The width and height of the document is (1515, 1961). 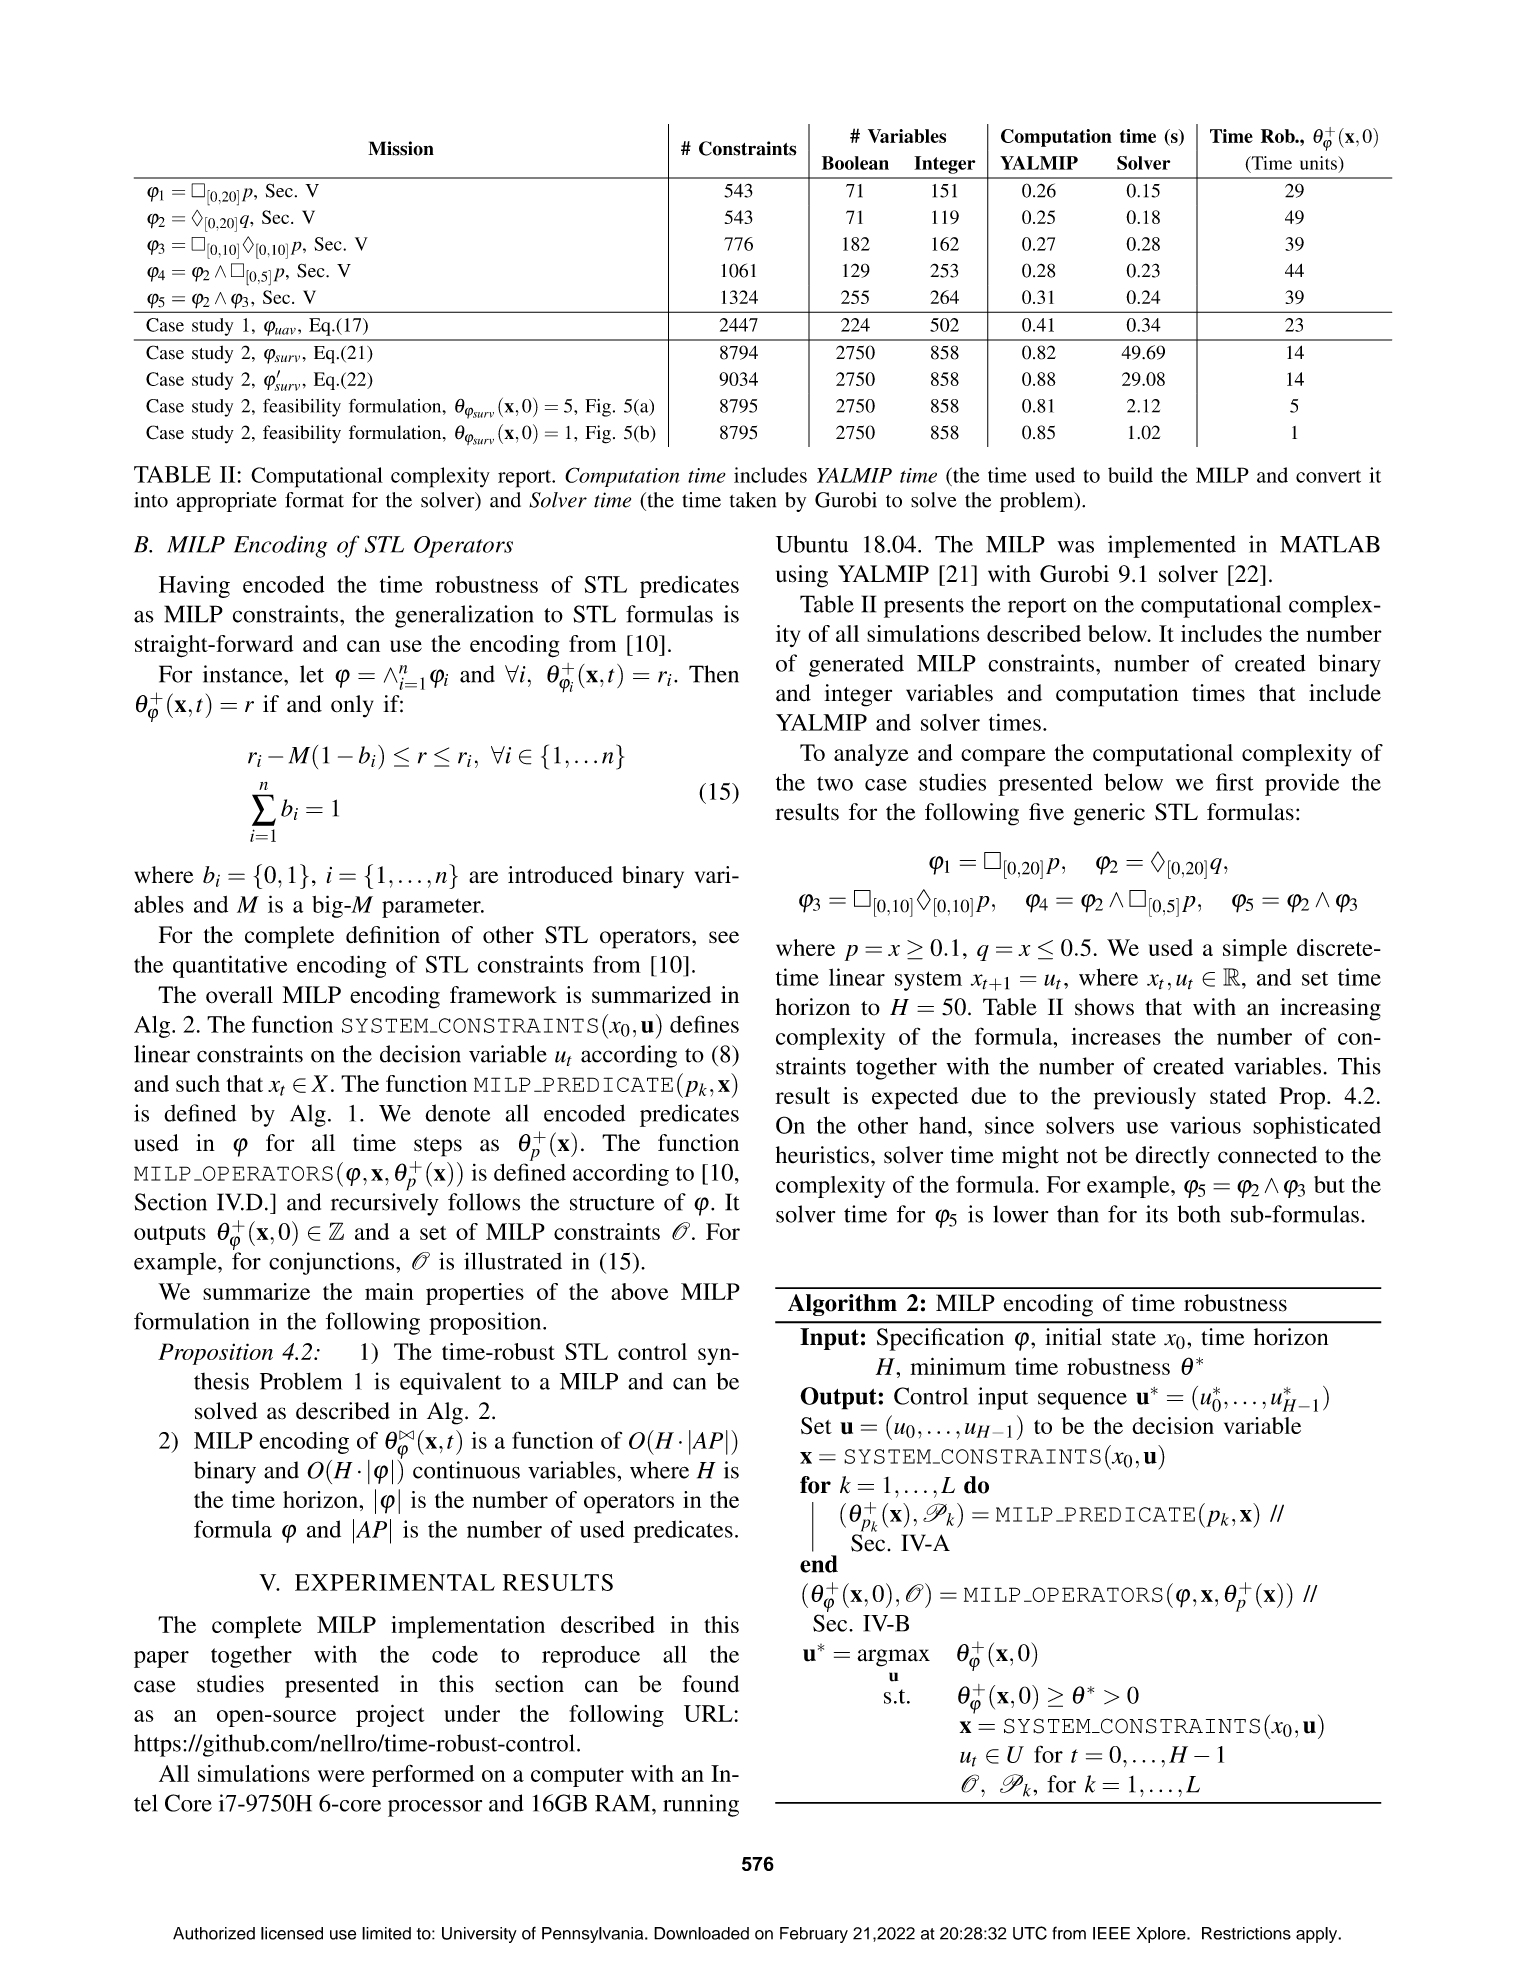 What do you see at coordinates (244, 674) in the document?
I see `instance` at bounding box center [244, 674].
